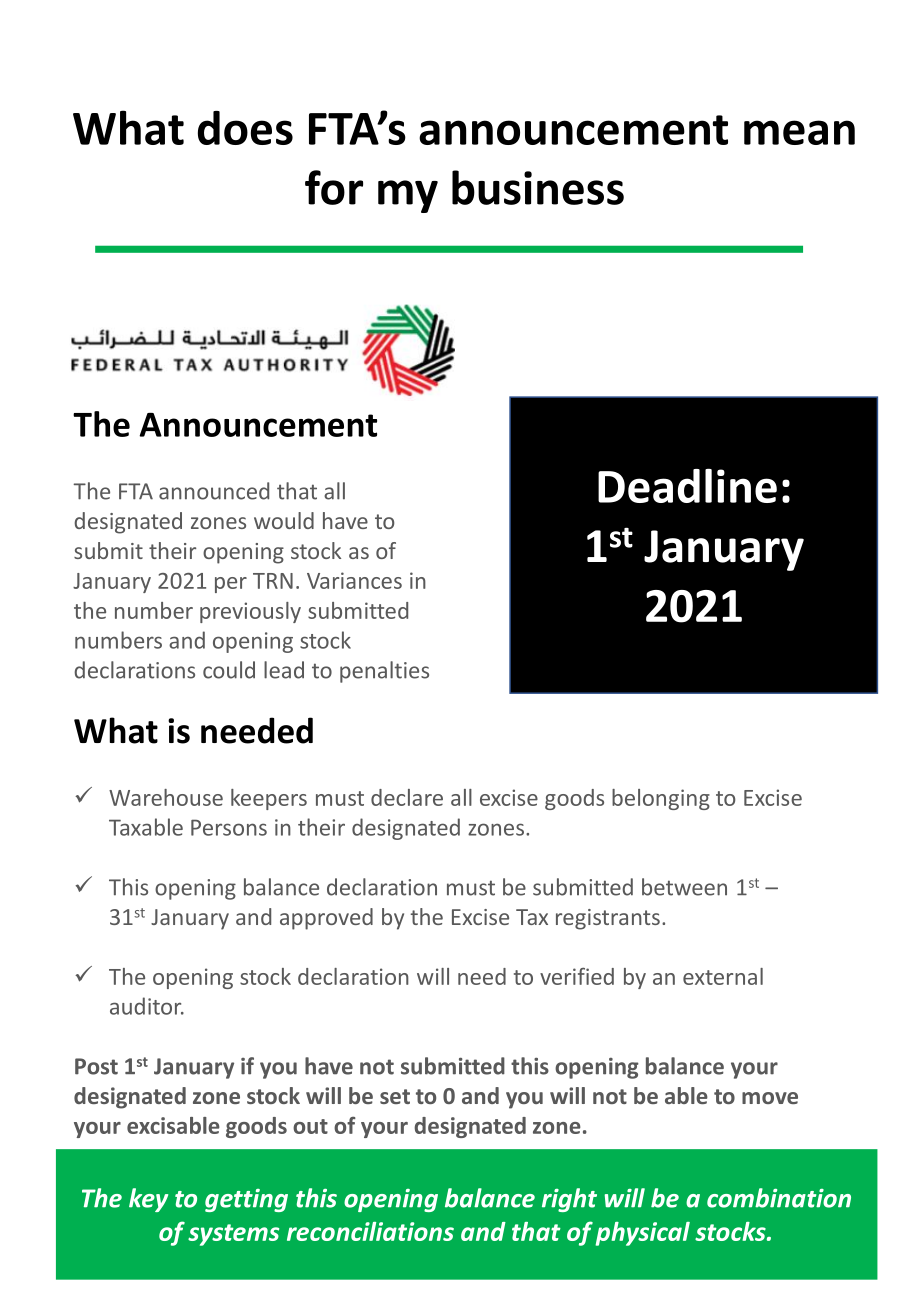 The image size is (924, 1308). I want to click on right, so click(569, 1200).
